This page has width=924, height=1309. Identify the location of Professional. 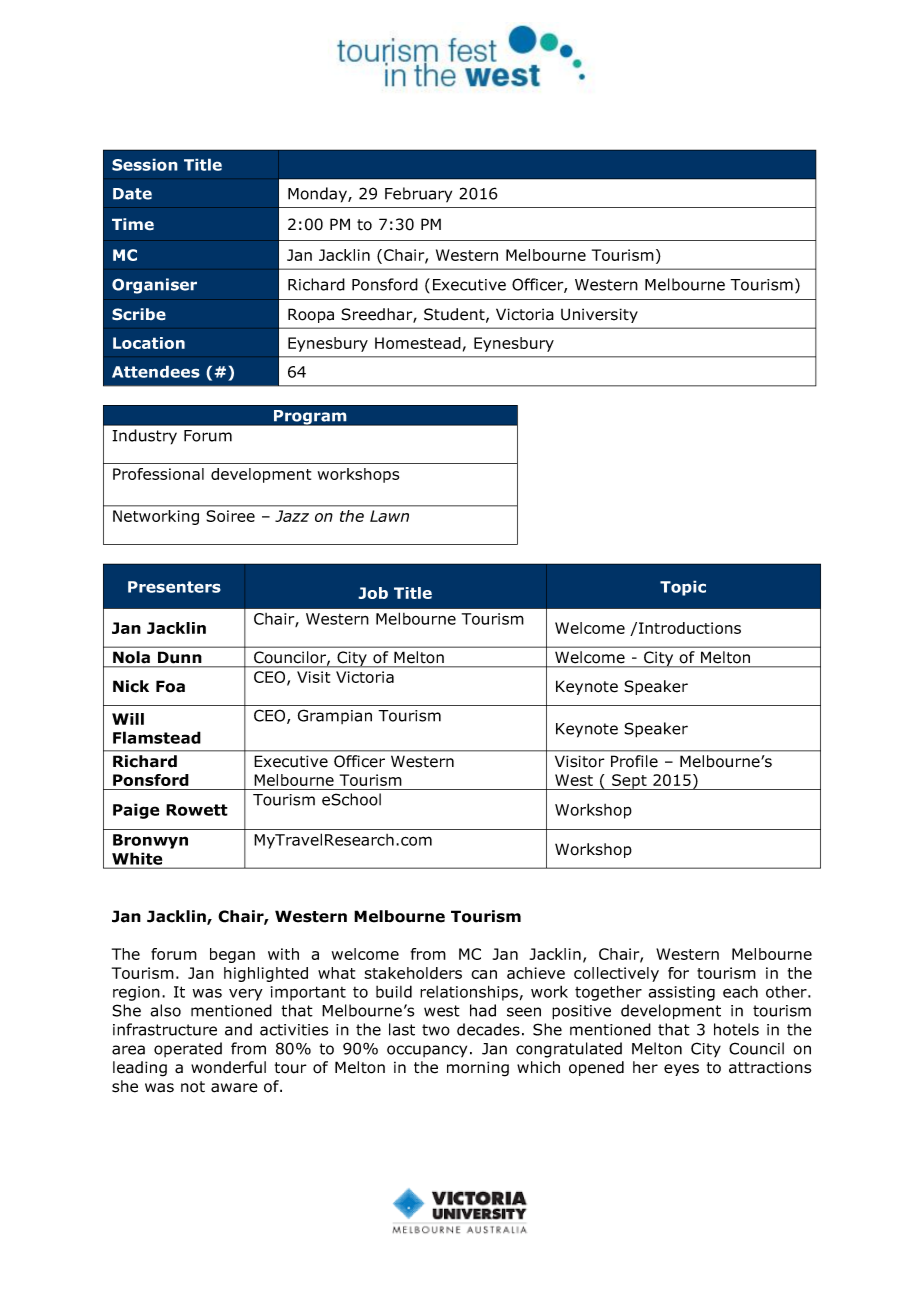
(158, 474).
